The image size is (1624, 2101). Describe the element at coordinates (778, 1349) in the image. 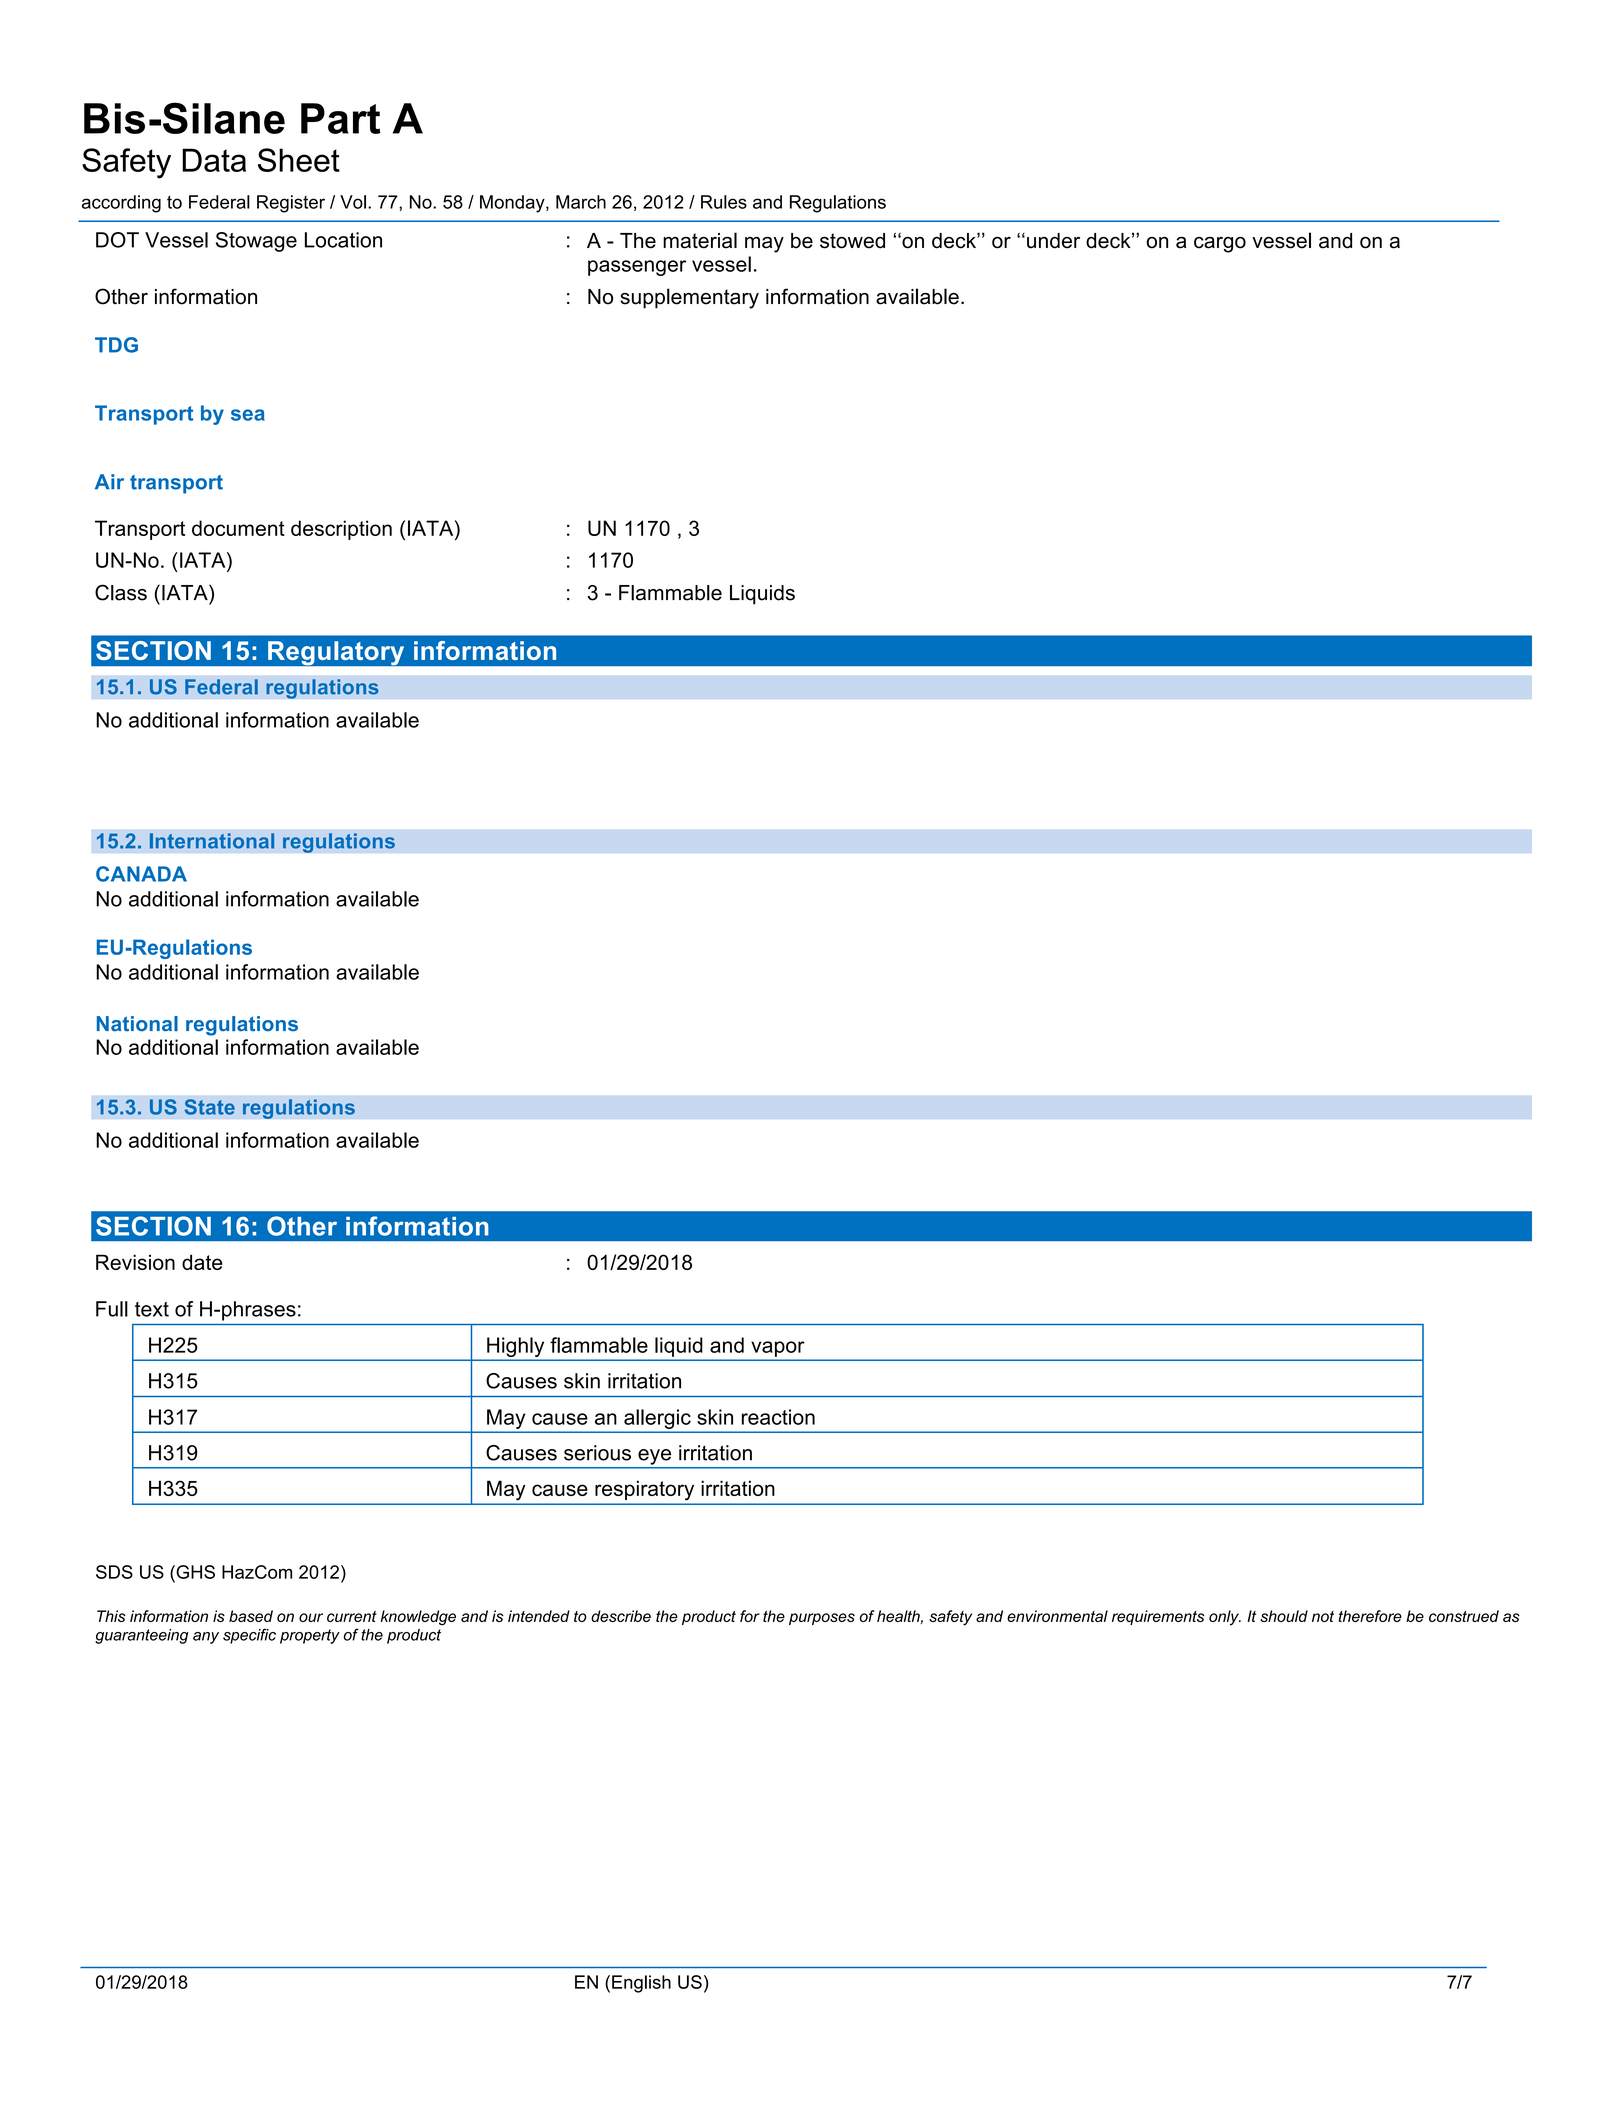

I see `vapor` at that location.
